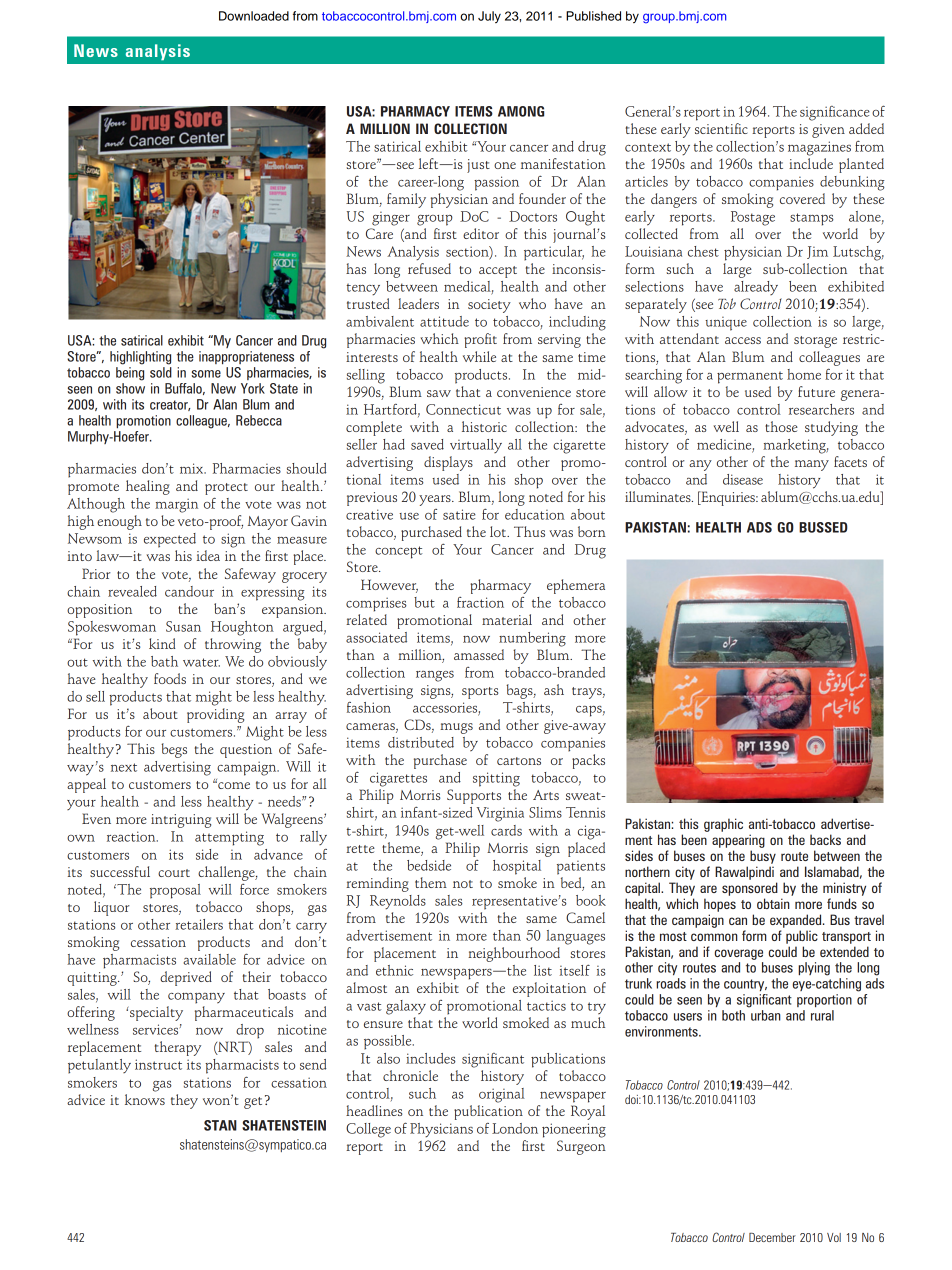 This screenshot has width=952, height=1270. I want to click on Downloaded, so click(254, 16).
